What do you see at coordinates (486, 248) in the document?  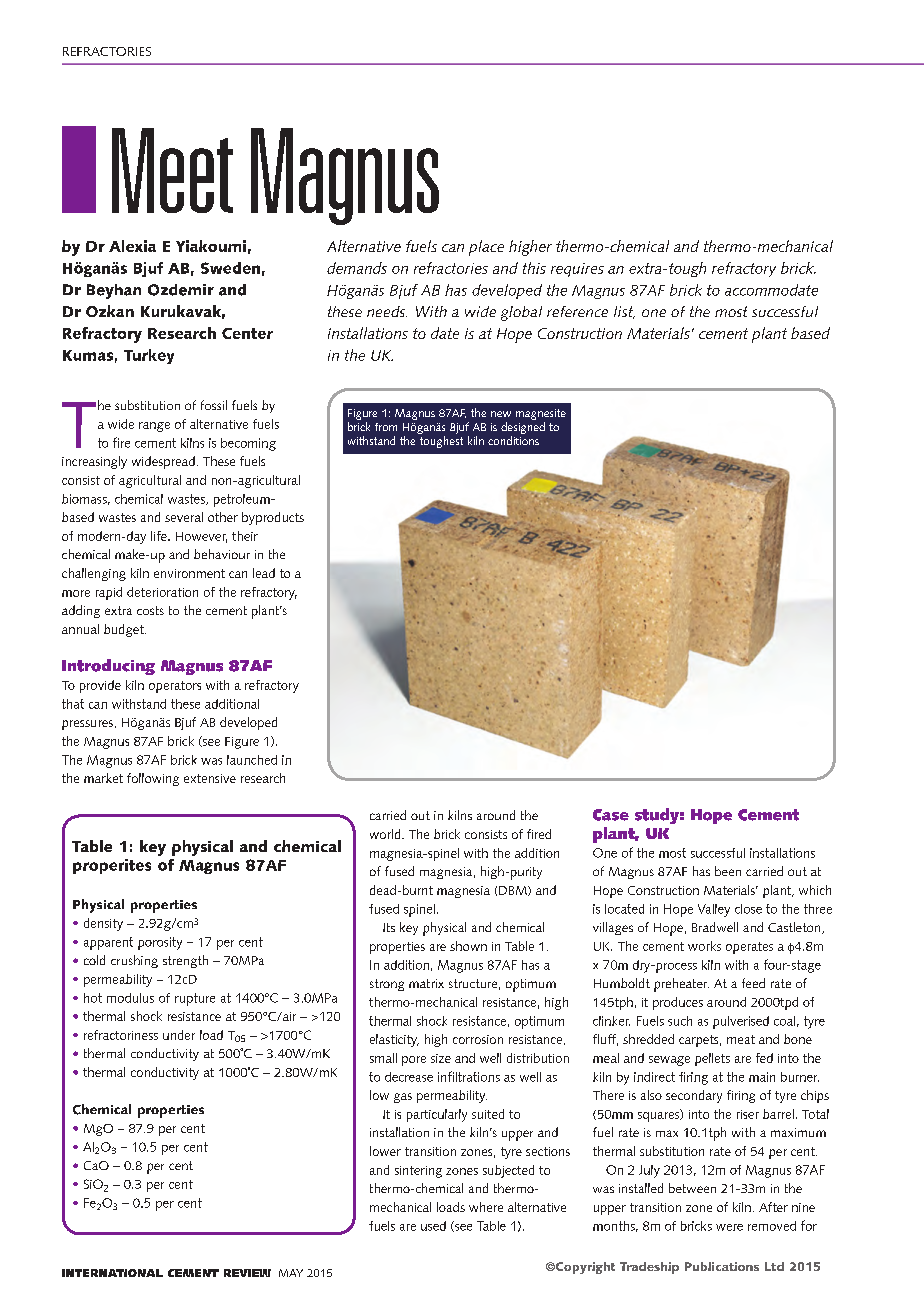 I see `place` at bounding box center [486, 248].
